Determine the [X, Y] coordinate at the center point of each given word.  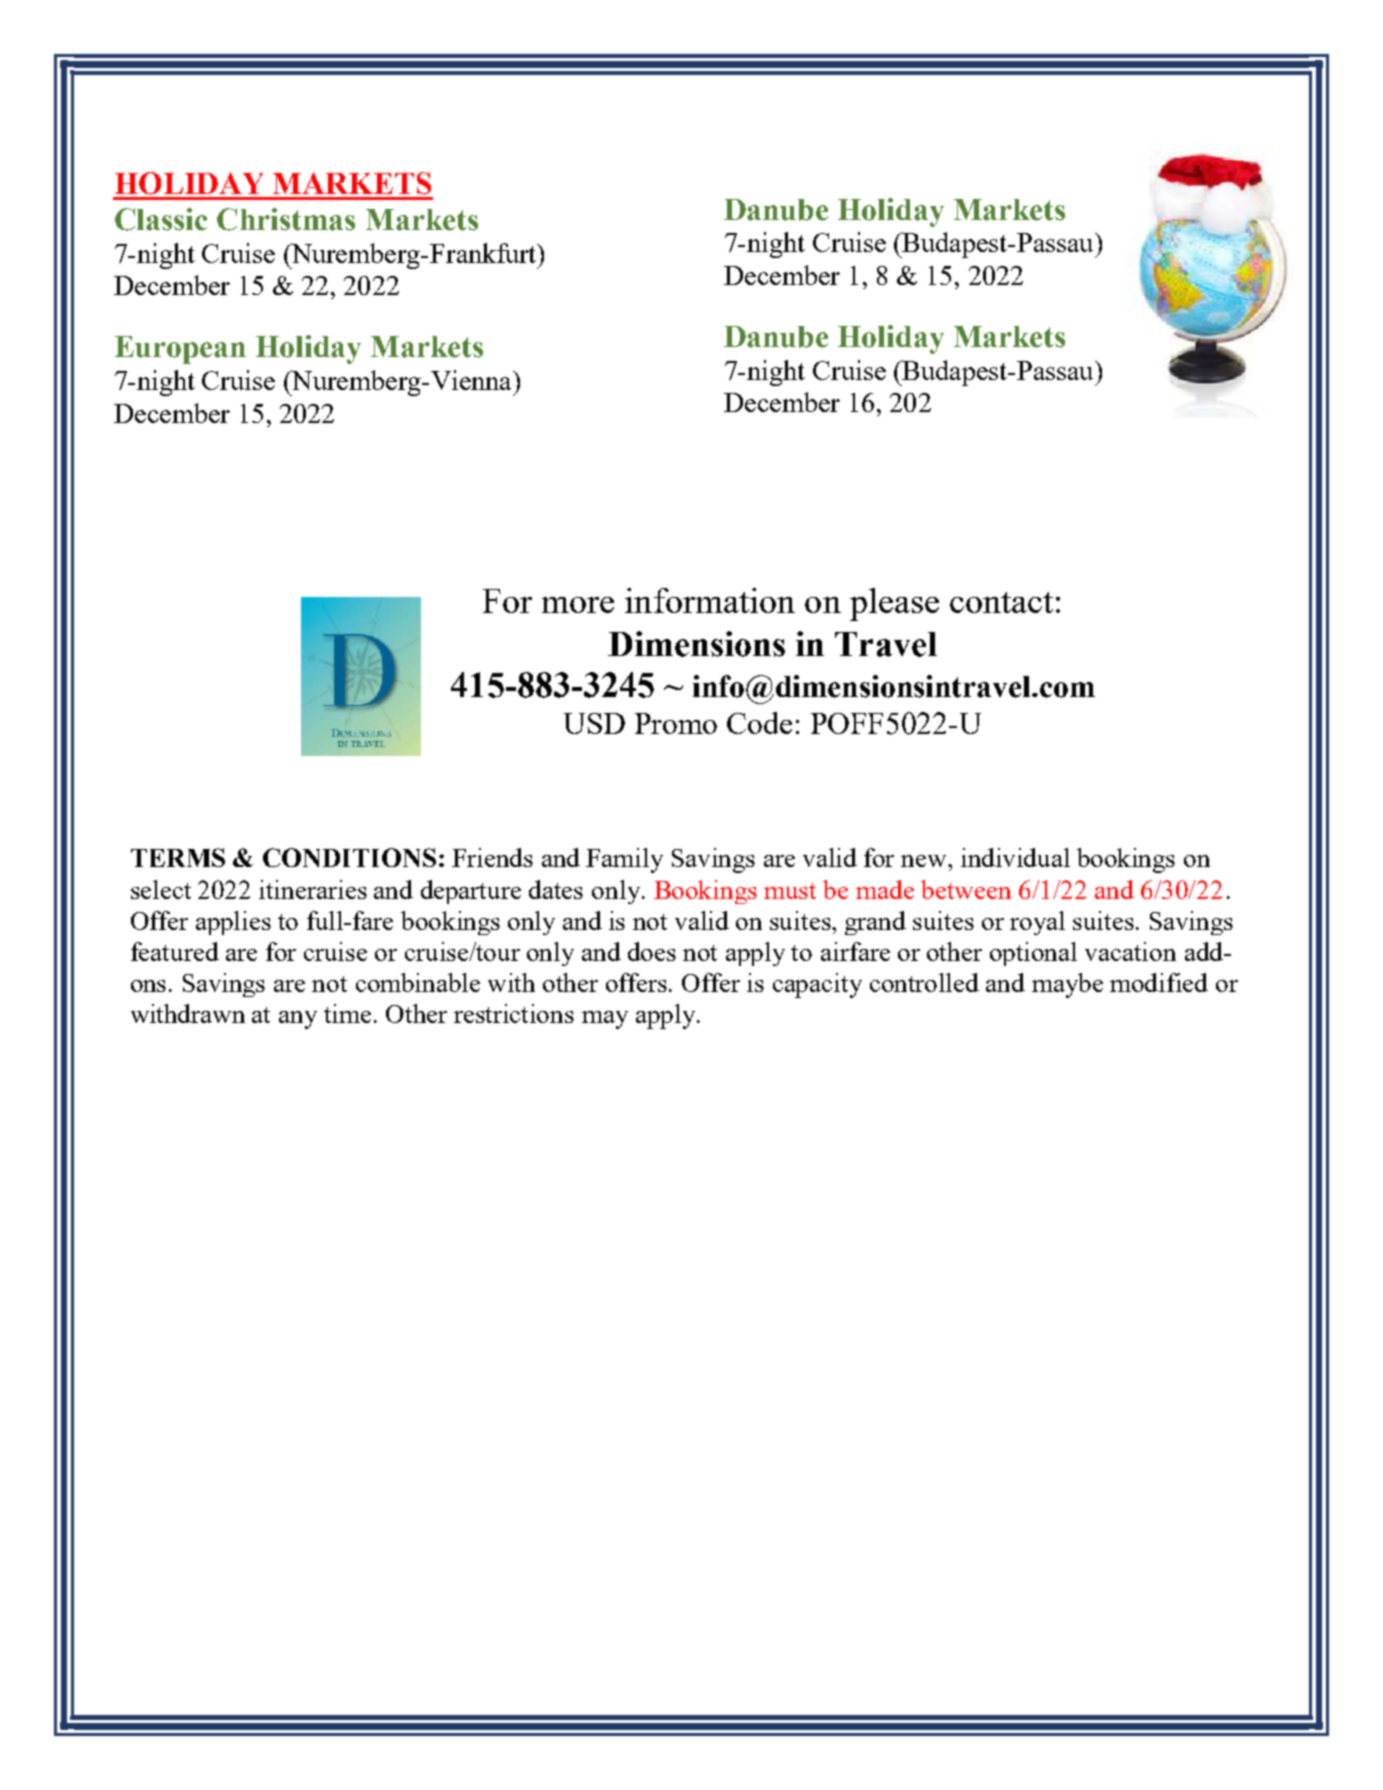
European [180, 350]
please [894, 604]
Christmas [286, 219]
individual [1015, 857]
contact [1001, 602]
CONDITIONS [349, 857]
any [298, 1020]
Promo [676, 723]
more [578, 605]
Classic [161, 219]
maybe [1067, 985]
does [652, 951]
